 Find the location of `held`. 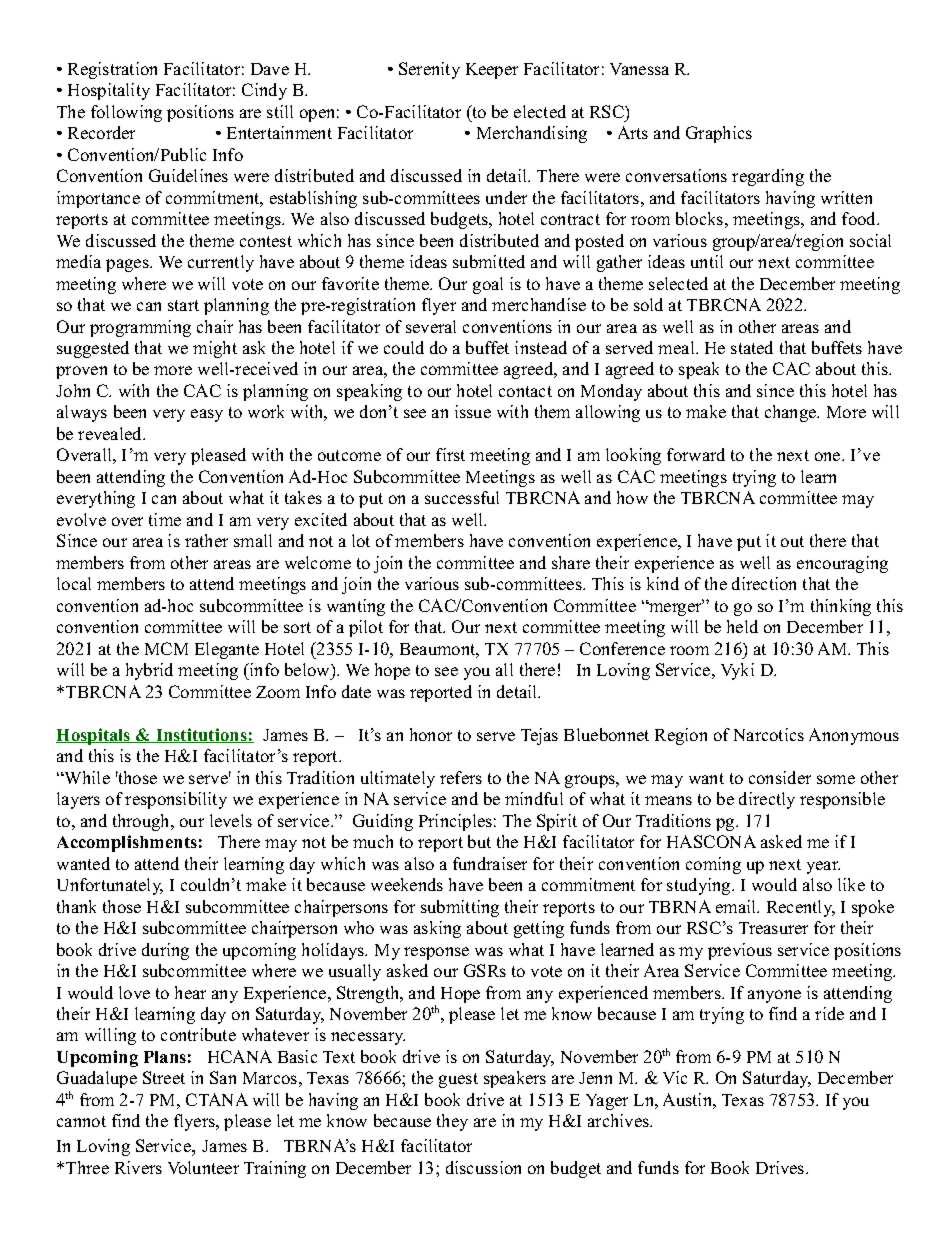

held is located at coordinates (742, 626).
